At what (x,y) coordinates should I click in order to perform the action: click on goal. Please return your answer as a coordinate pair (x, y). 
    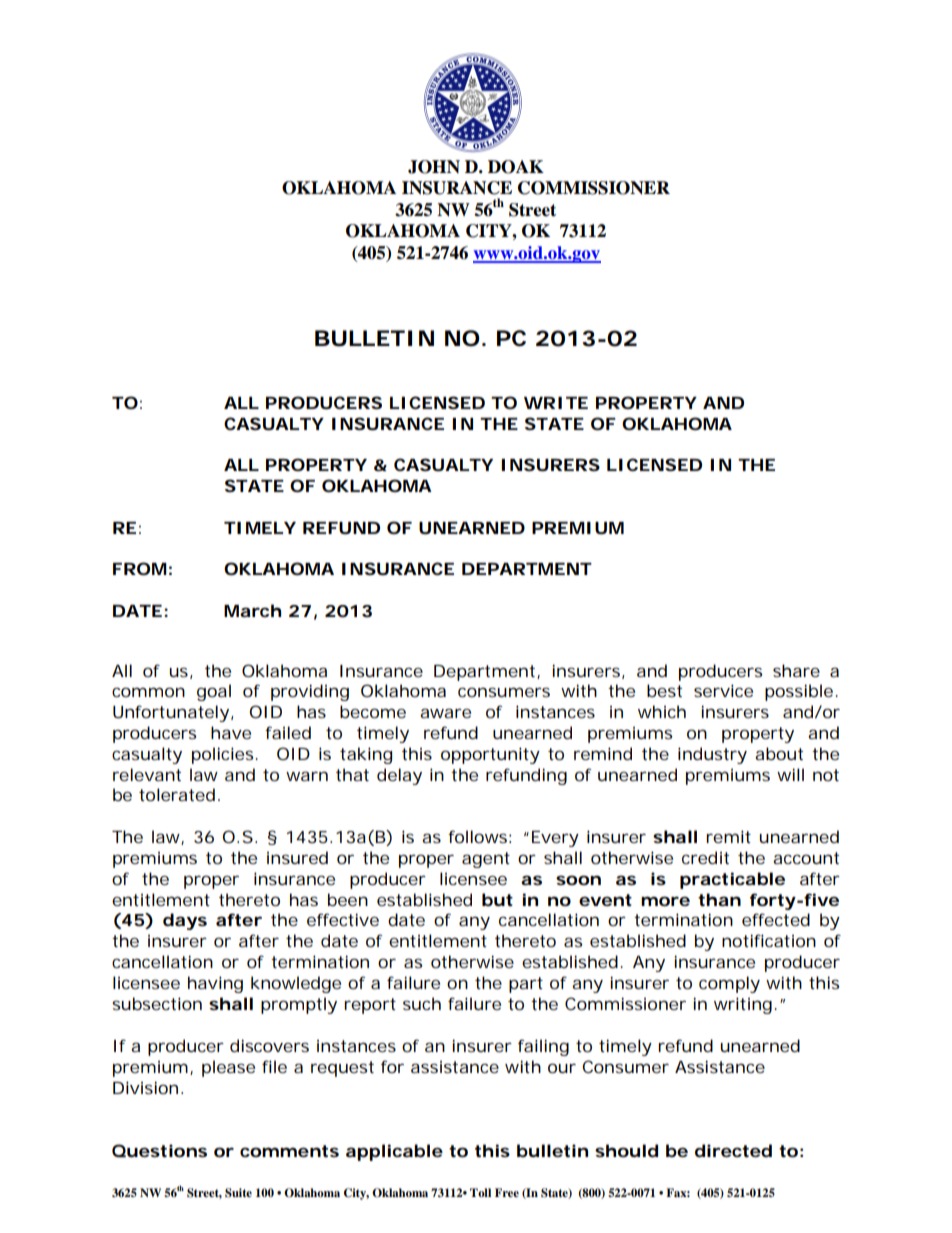
    Looking at the image, I should click on (214, 692).
